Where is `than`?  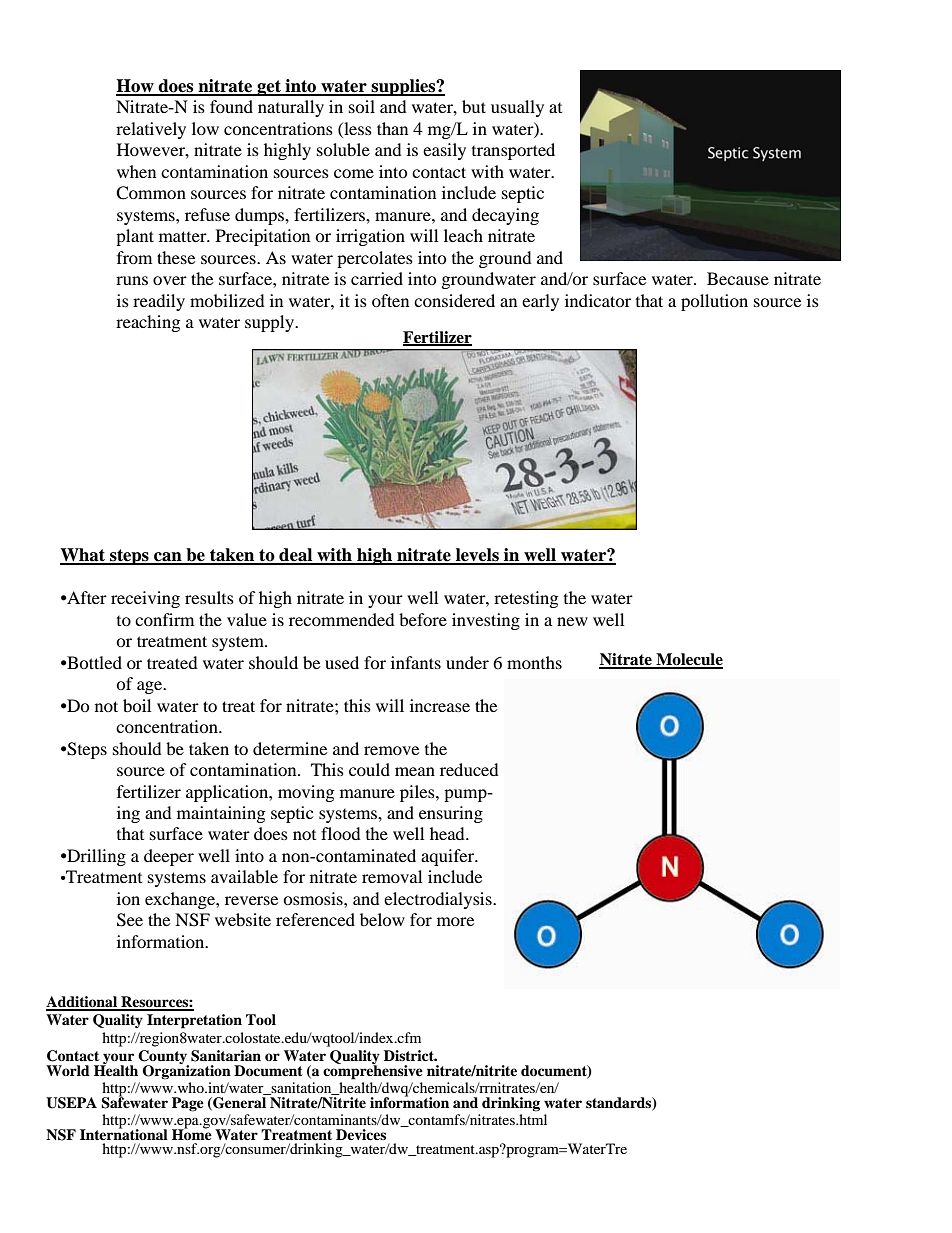 than is located at coordinates (392, 128).
